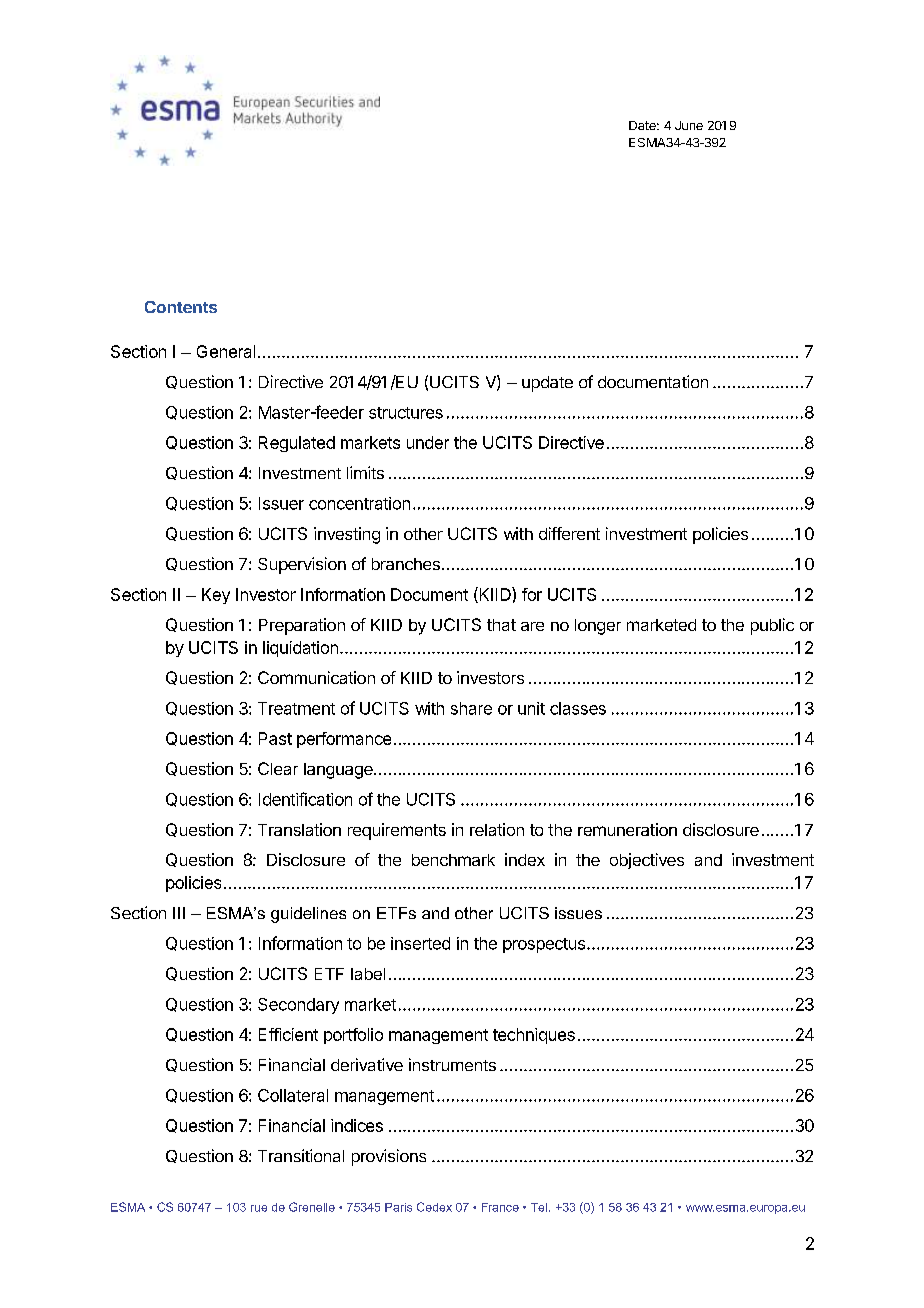  Describe the element at coordinates (181, 307) in the page. I see `Contents` at that location.
